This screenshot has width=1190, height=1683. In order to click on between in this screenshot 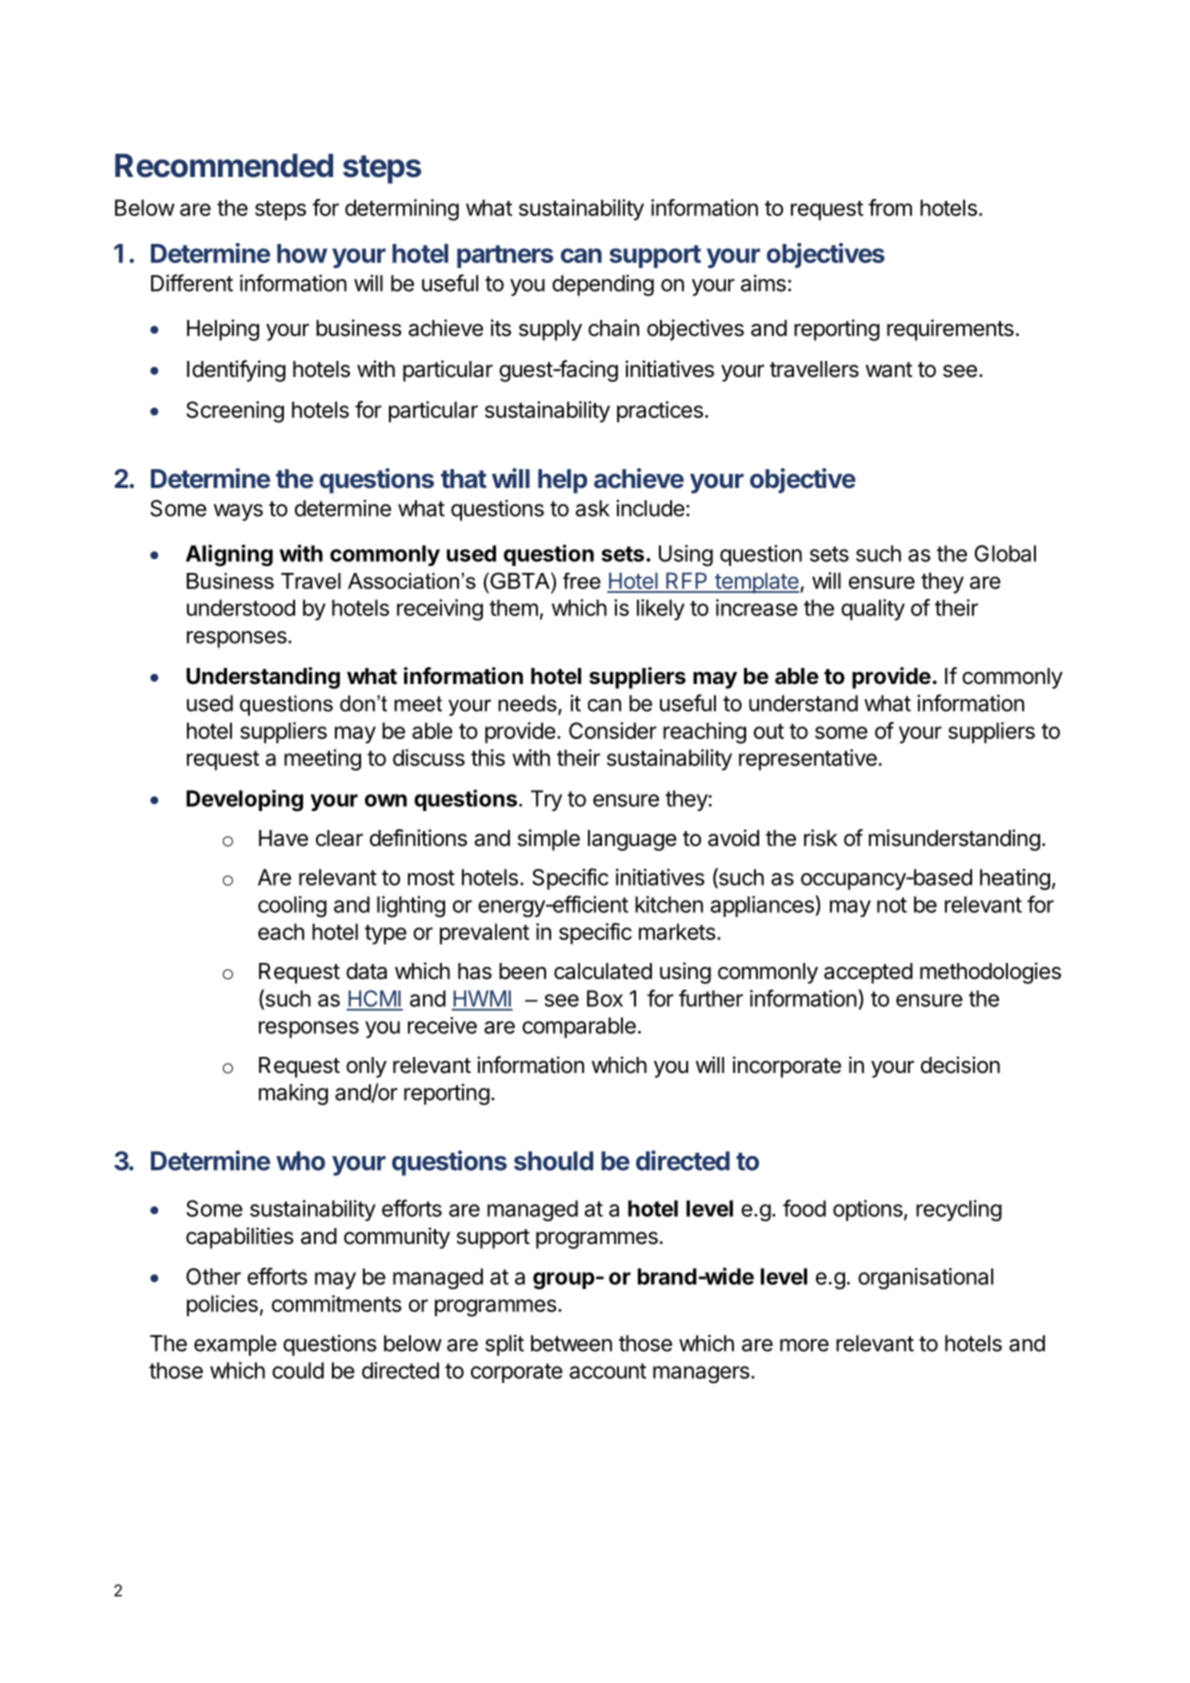, I will do `click(571, 1343)`.
